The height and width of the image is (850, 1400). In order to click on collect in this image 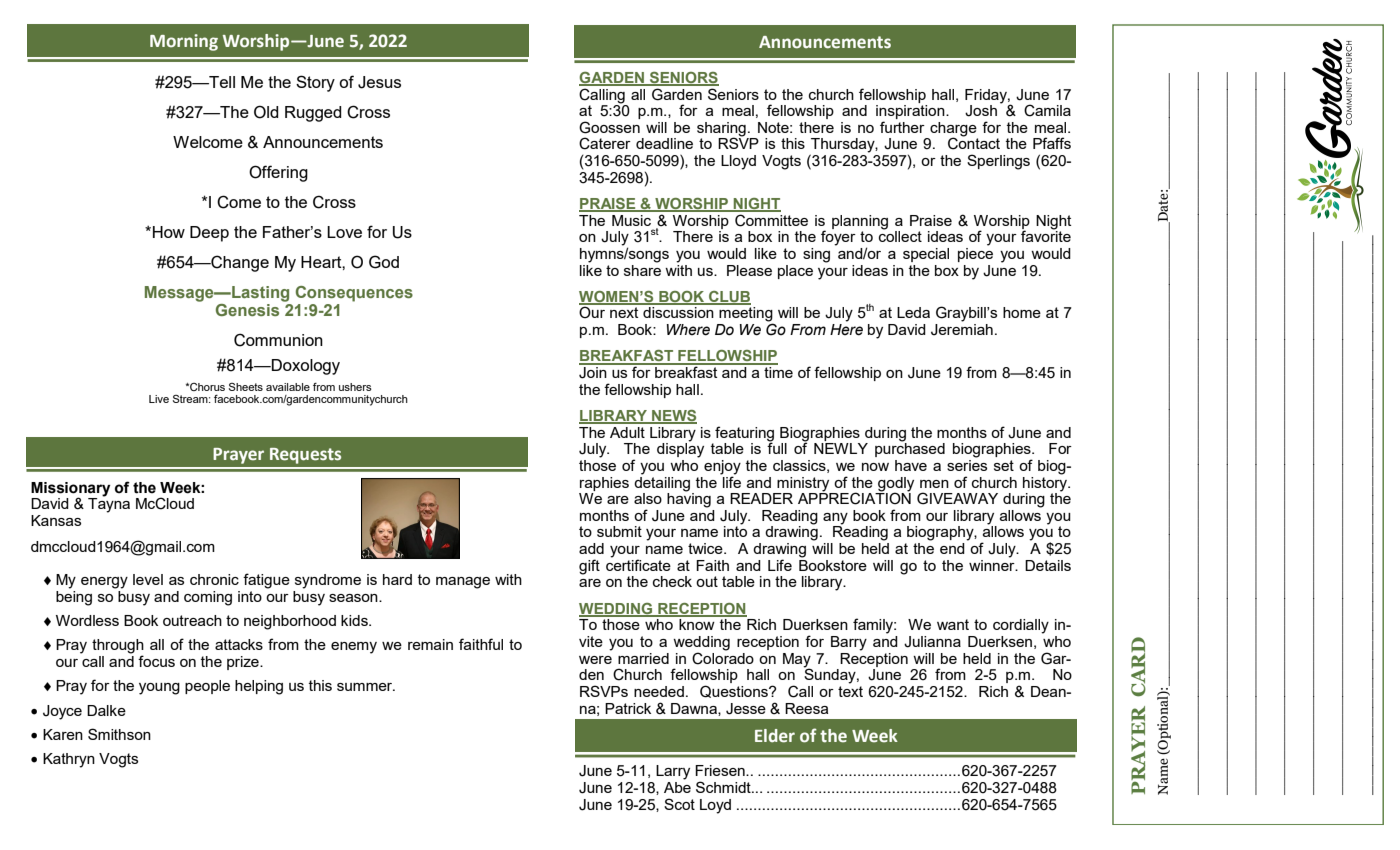, I will do `click(900, 235)`.
